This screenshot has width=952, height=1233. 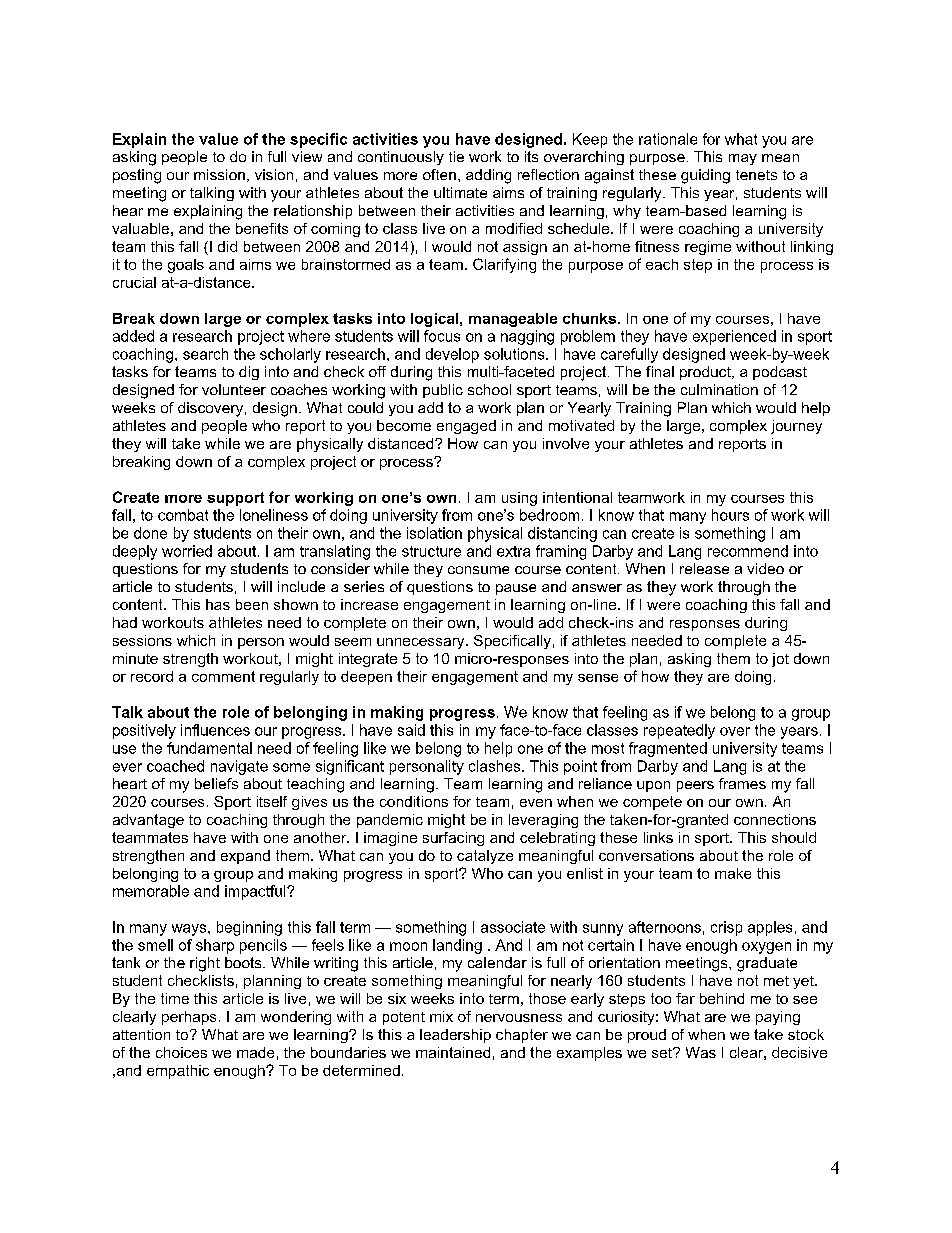 What do you see at coordinates (218, 604) in the screenshot?
I see `has` at bounding box center [218, 604].
